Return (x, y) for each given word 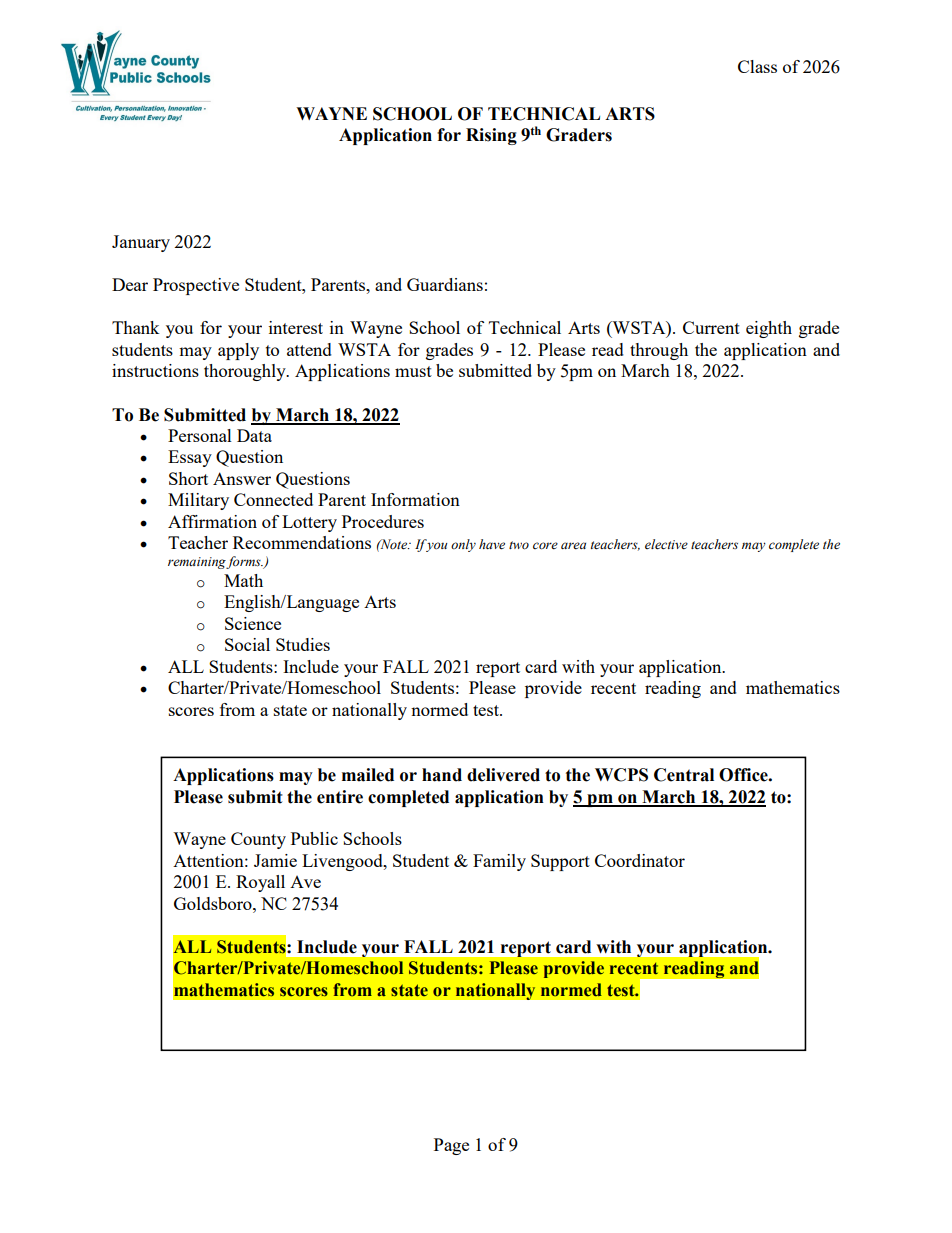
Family (499, 862)
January (141, 243)
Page (451, 1146)
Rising (491, 136)
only (463, 545)
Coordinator (640, 860)
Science (253, 623)
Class (757, 66)
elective (666, 544)
